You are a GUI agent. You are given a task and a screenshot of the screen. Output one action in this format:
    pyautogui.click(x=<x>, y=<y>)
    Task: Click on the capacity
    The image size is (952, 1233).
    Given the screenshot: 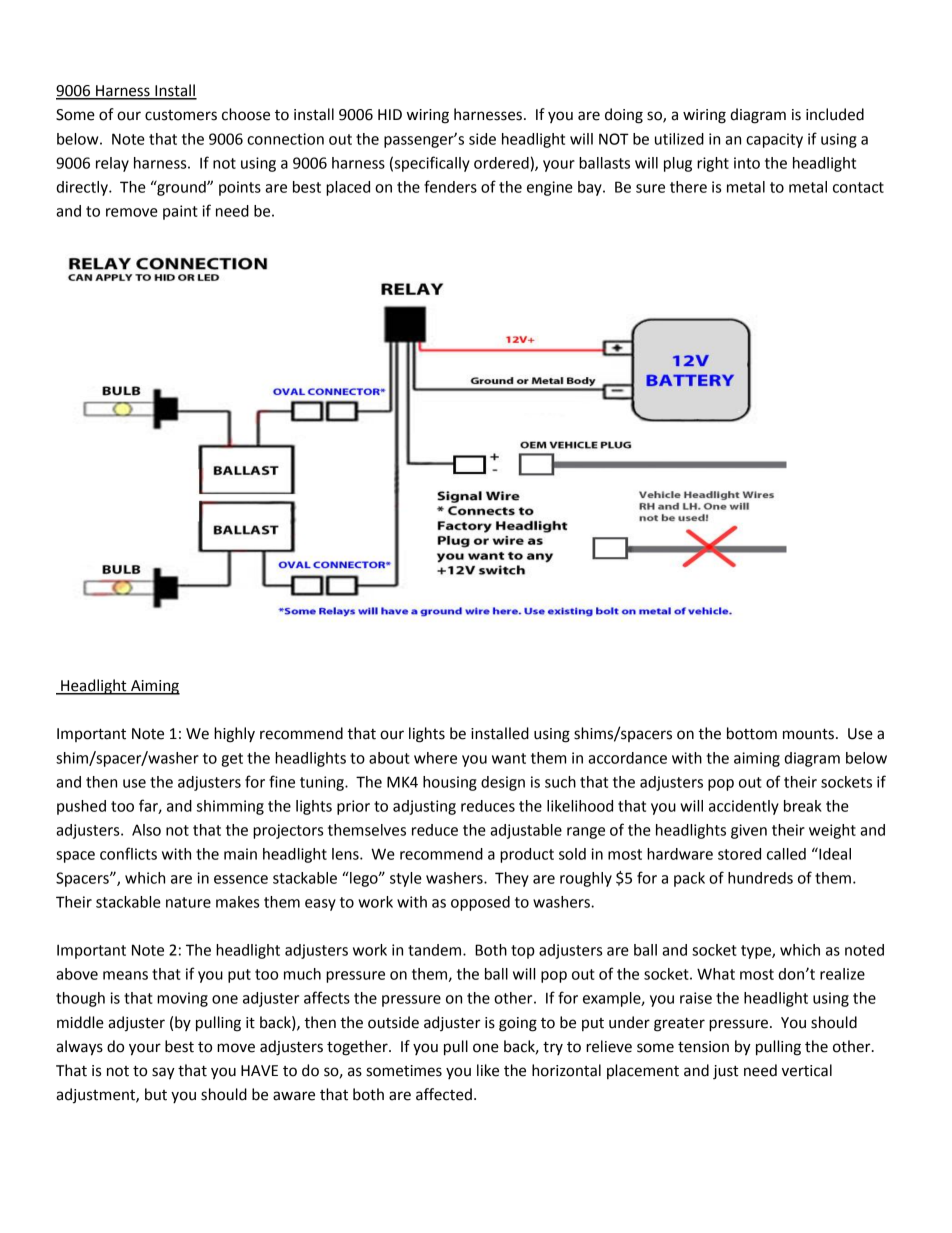 What is the action you would take?
    pyautogui.click(x=774, y=140)
